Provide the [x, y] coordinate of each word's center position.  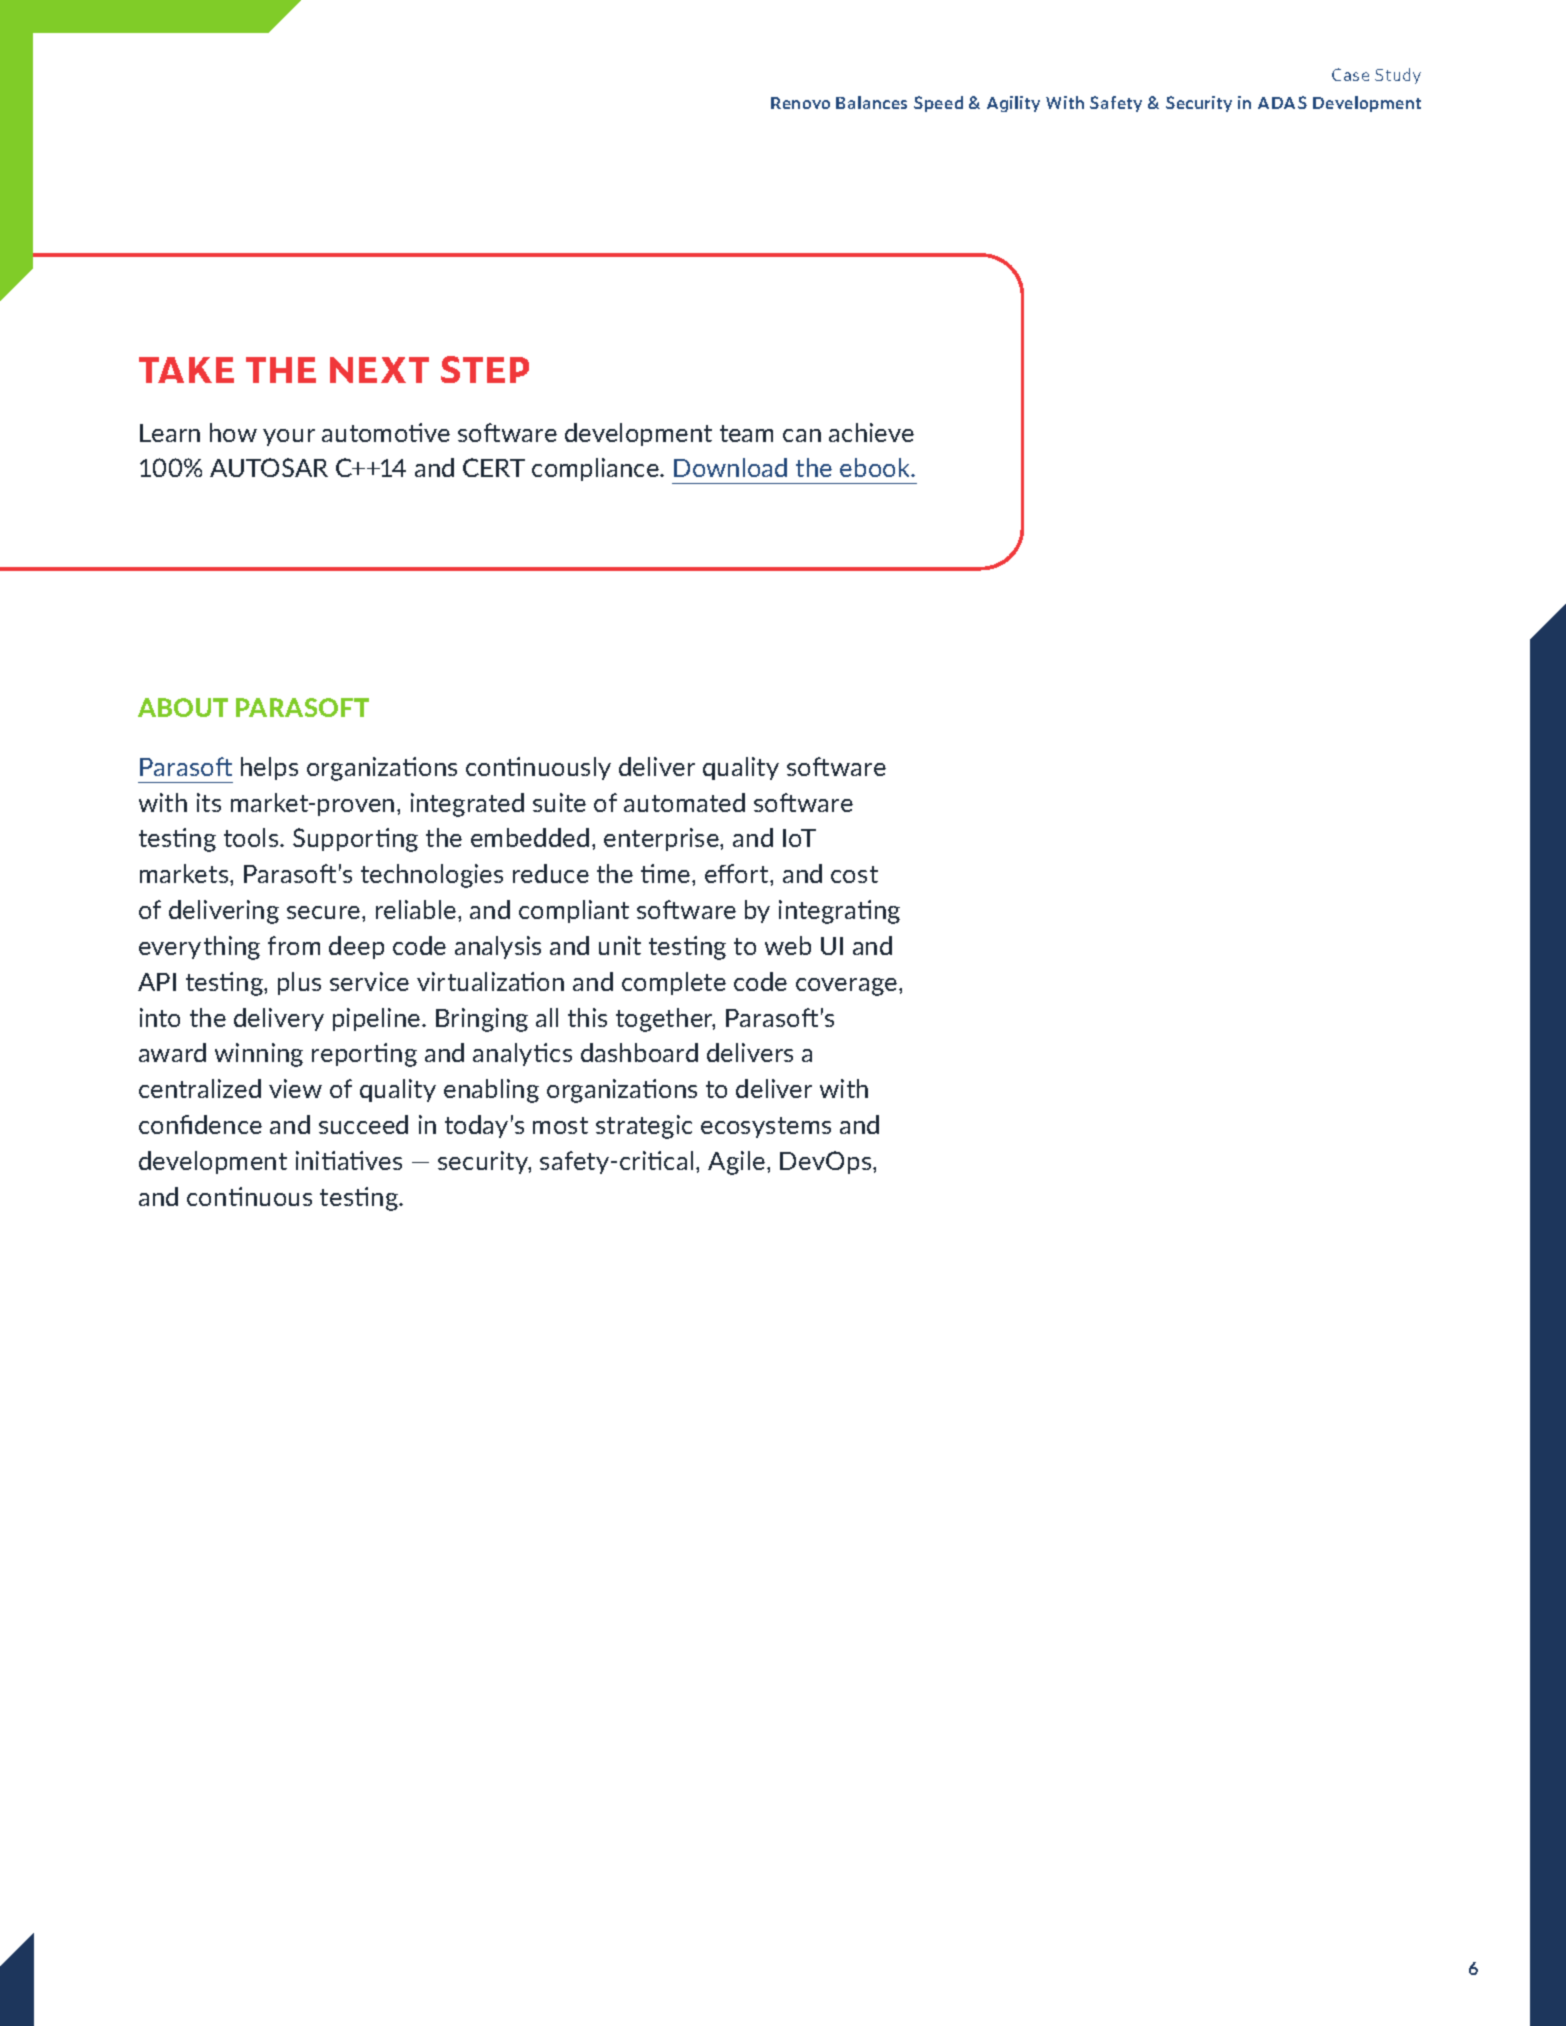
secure [325, 912]
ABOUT [183, 707]
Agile [738, 1163]
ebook [876, 467]
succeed [363, 1124]
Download [730, 467]
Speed [938, 104]
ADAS [1282, 102]
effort [738, 873]
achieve [871, 432]
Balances [871, 102]
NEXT [379, 370]
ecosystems [766, 1127]
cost [854, 874]
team [746, 433]
